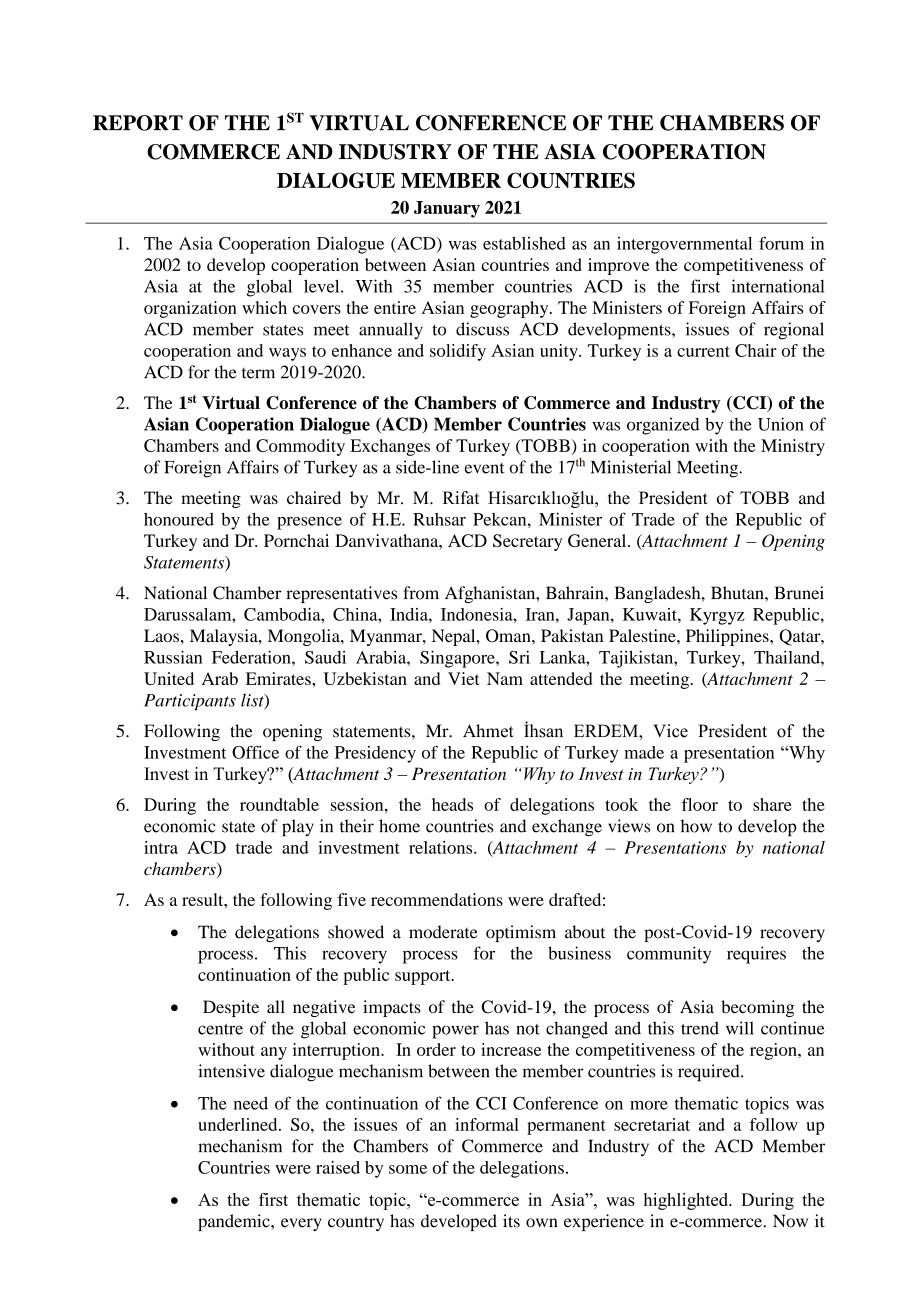 This document has width=924, height=1308. I want to click on event, so click(485, 468).
